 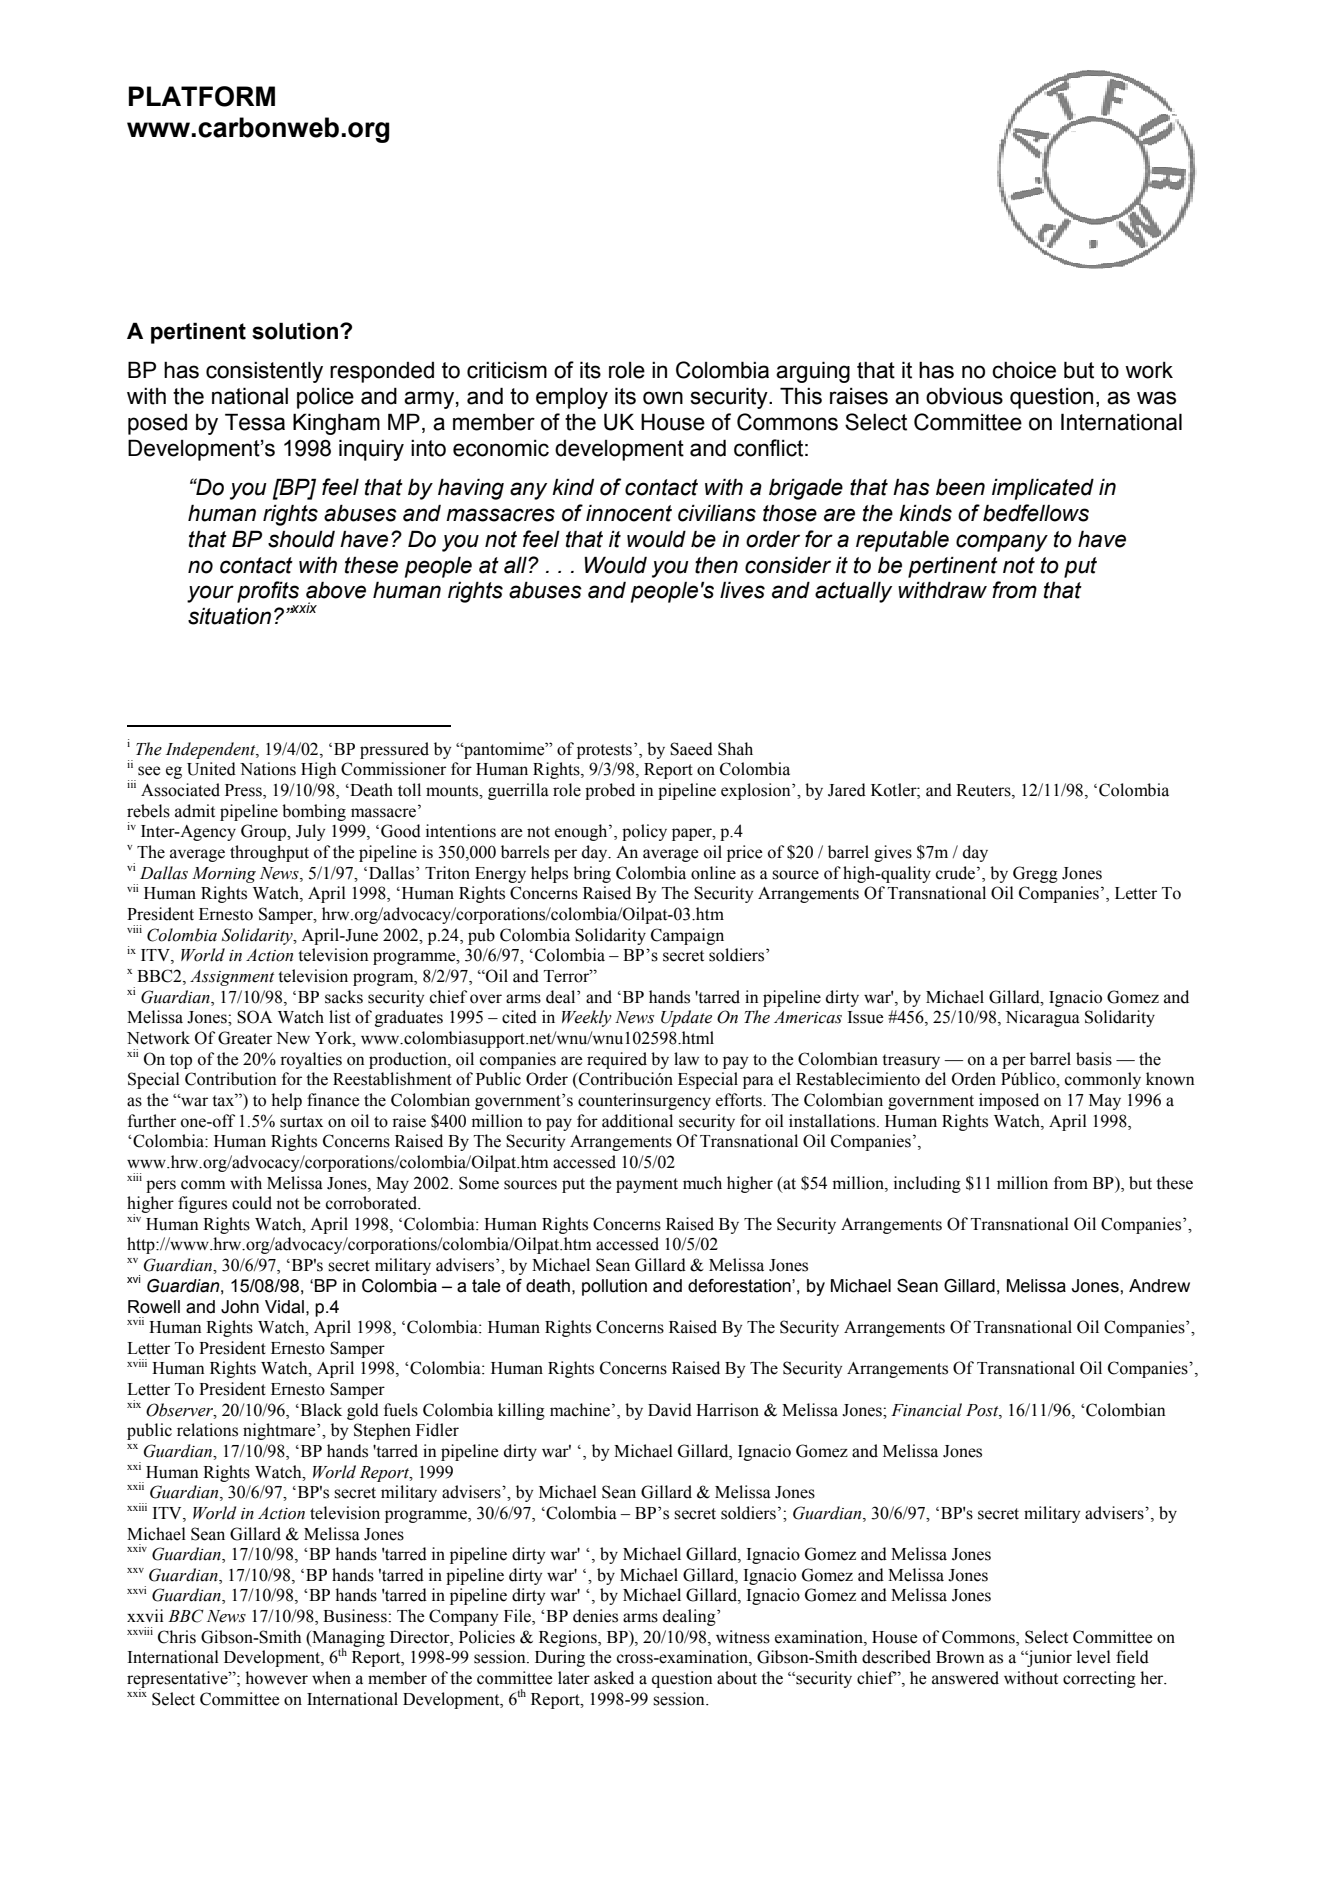 What do you see at coordinates (268, 592) in the document?
I see `profits` at bounding box center [268, 592].
